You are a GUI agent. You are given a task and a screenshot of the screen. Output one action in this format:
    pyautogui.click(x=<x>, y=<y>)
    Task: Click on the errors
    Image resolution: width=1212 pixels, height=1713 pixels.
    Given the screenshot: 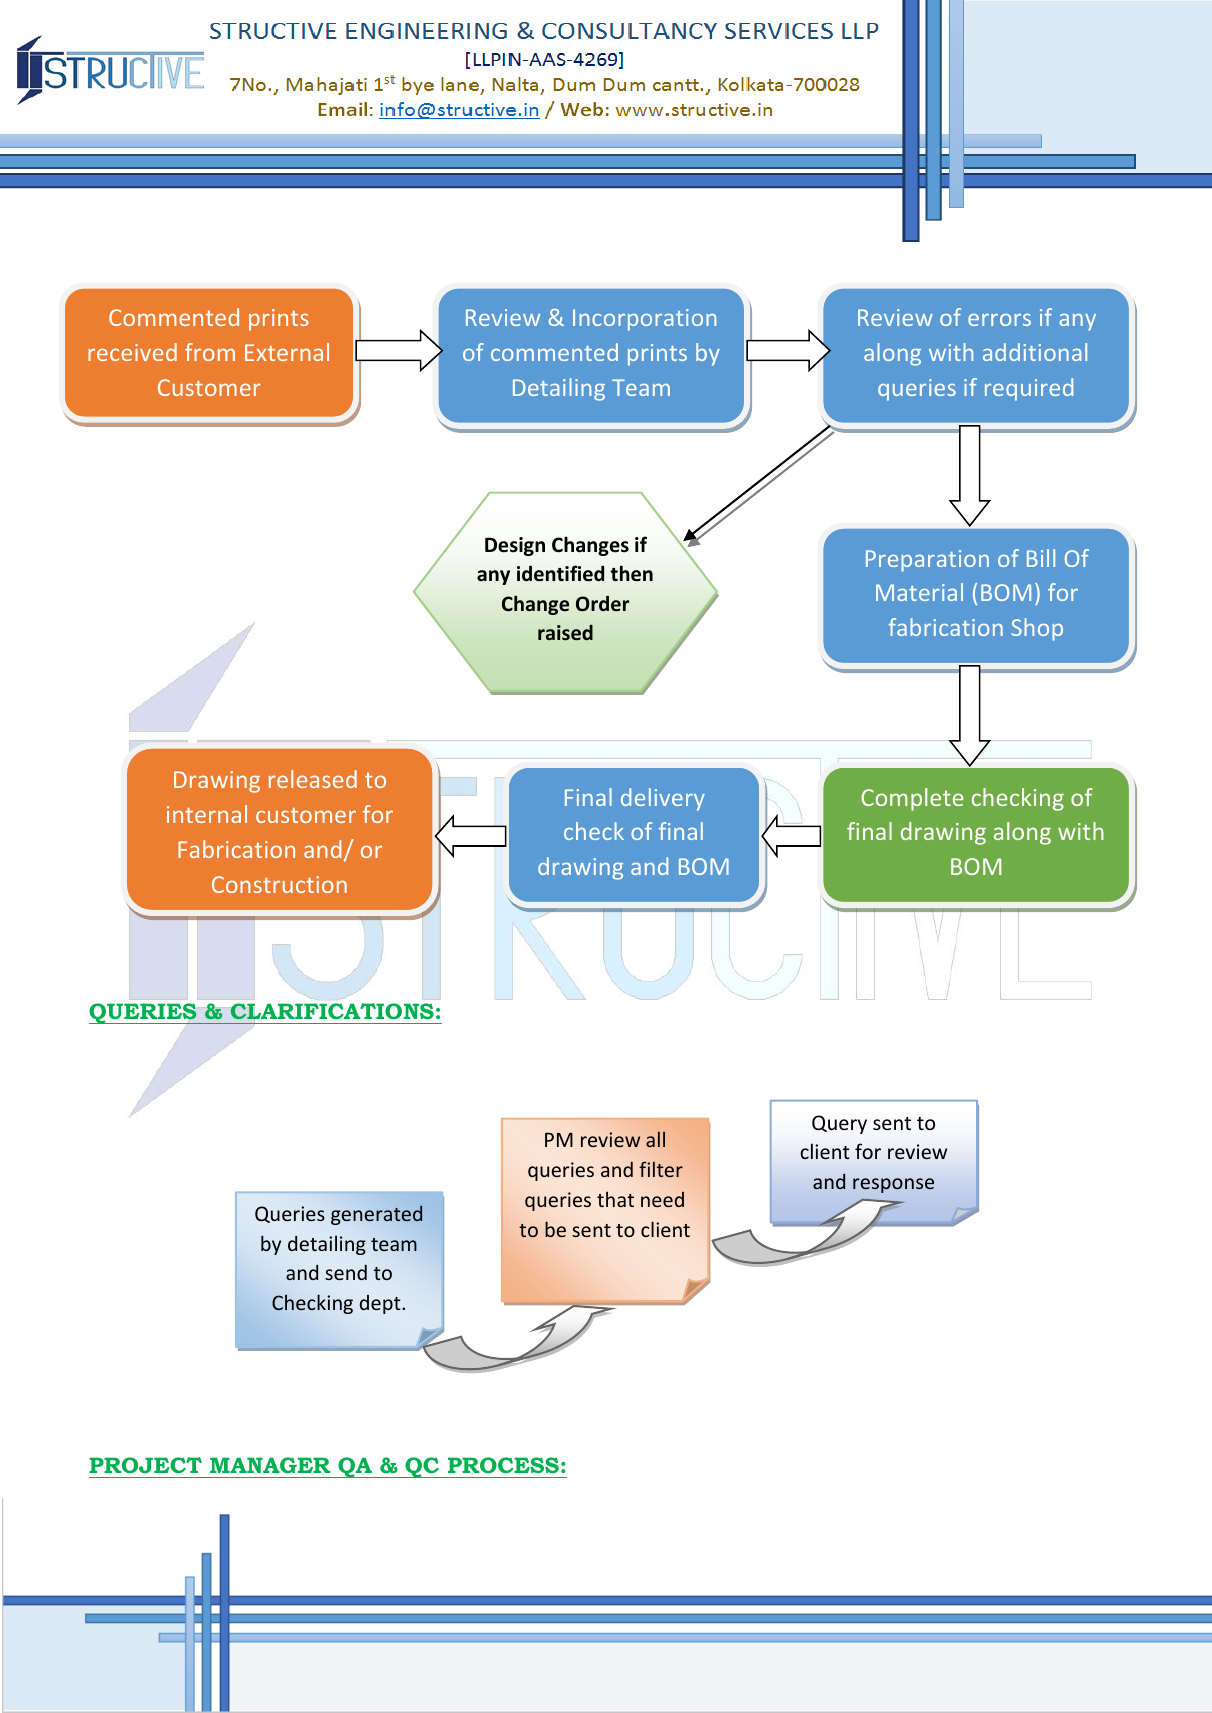 What is the action you would take?
    pyautogui.click(x=999, y=320)
